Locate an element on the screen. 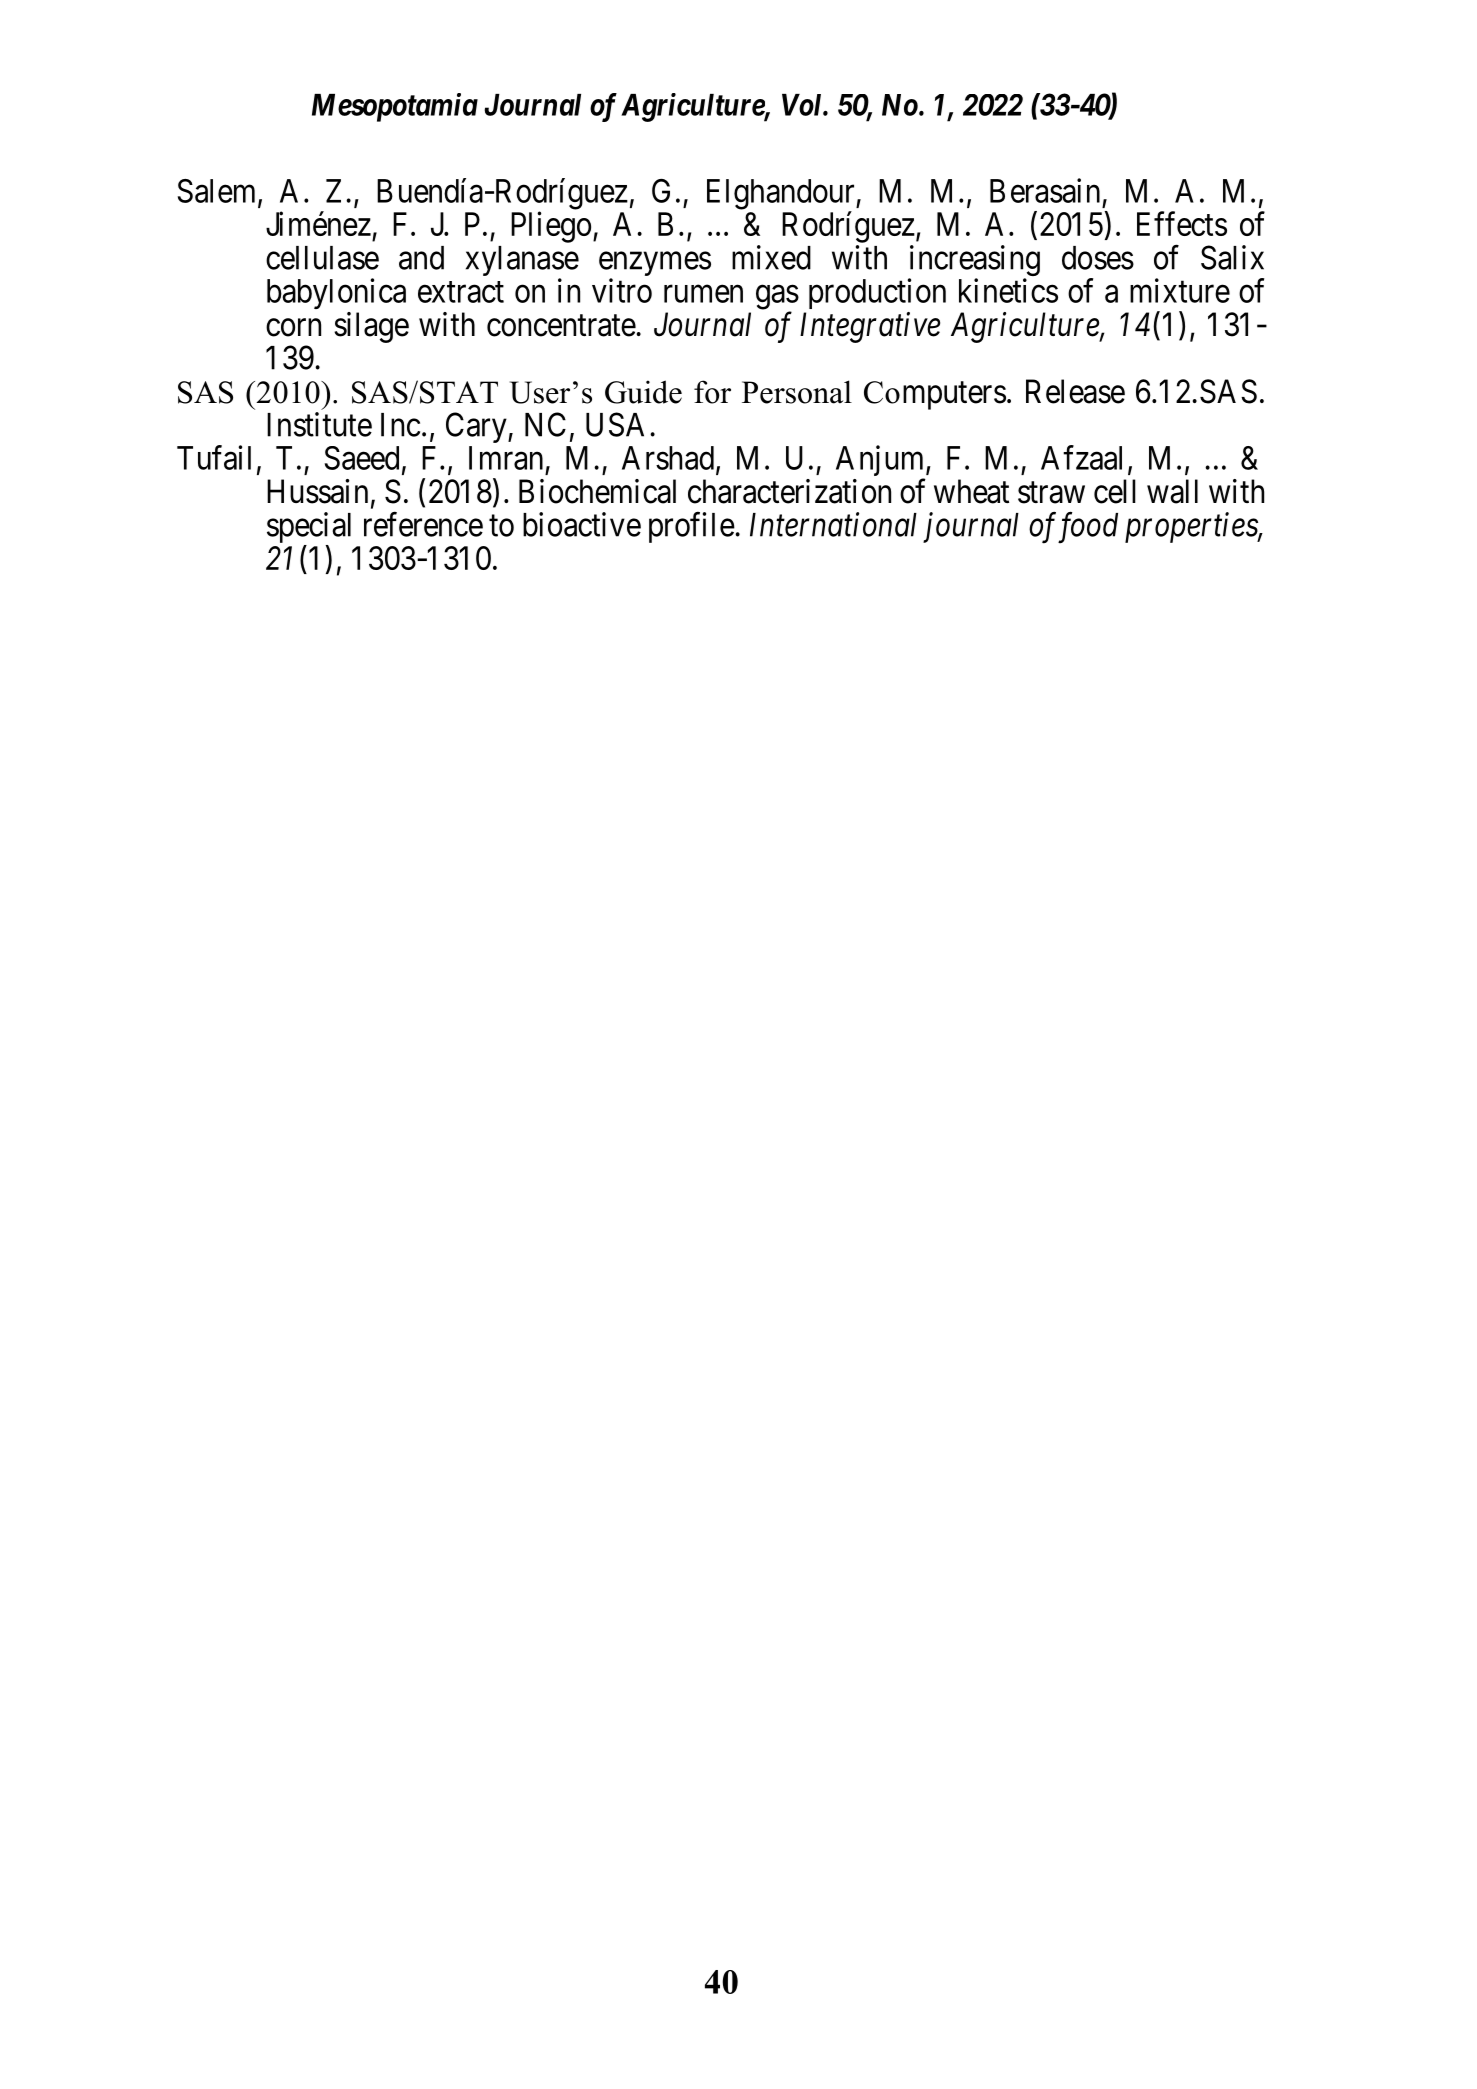 This screenshot has height=2089, width=1477. special is located at coordinates (309, 529).
